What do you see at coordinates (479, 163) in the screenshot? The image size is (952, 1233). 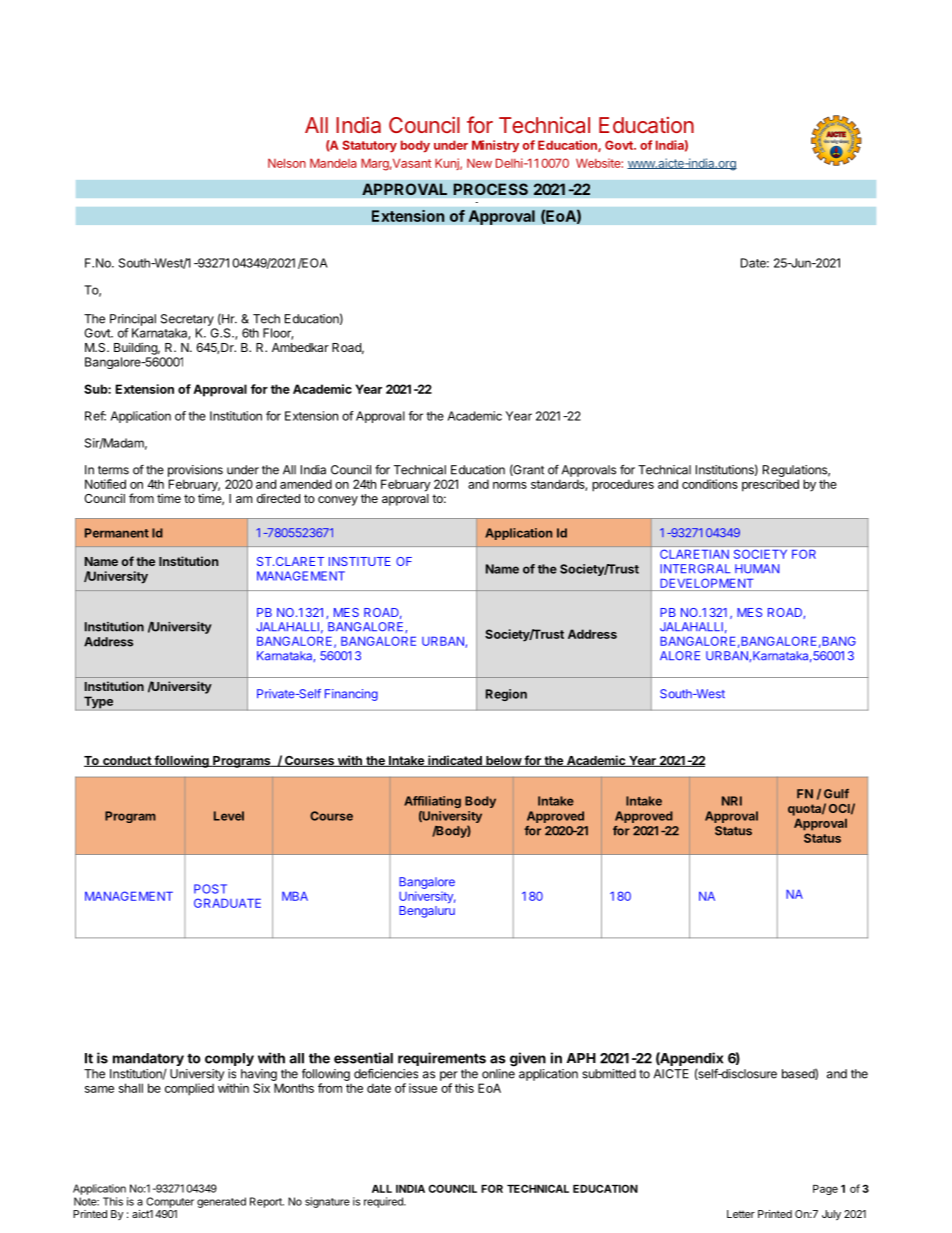 I see `New` at bounding box center [479, 163].
